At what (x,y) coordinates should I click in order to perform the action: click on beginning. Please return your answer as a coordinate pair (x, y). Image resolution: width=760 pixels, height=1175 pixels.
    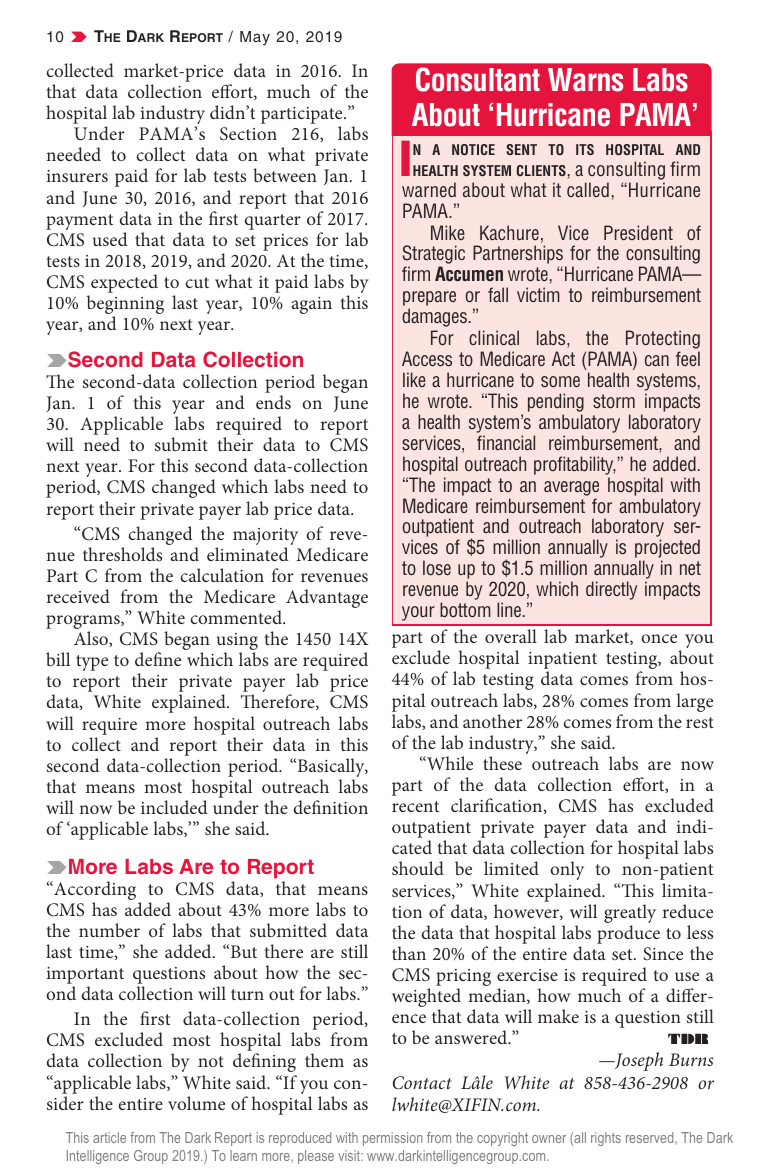
    Looking at the image, I should click on (125, 306).
